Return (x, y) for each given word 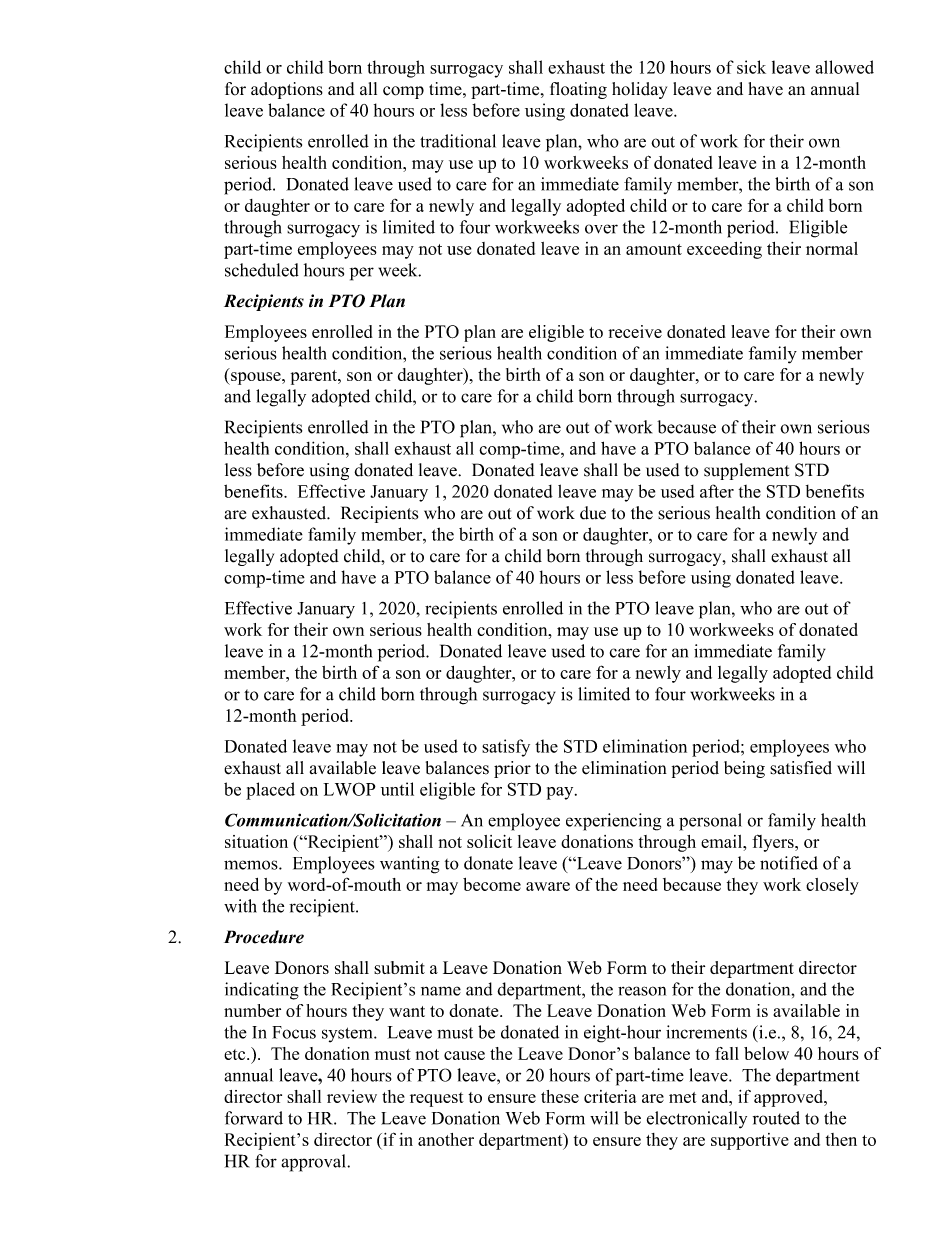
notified (789, 863)
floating (578, 90)
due (593, 513)
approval (314, 1163)
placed (270, 791)
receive (635, 331)
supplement (746, 471)
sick (751, 67)
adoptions (287, 90)
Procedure (264, 937)
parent (315, 377)
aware (548, 886)
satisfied (801, 768)
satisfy (506, 748)
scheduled (262, 270)
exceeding (724, 250)
